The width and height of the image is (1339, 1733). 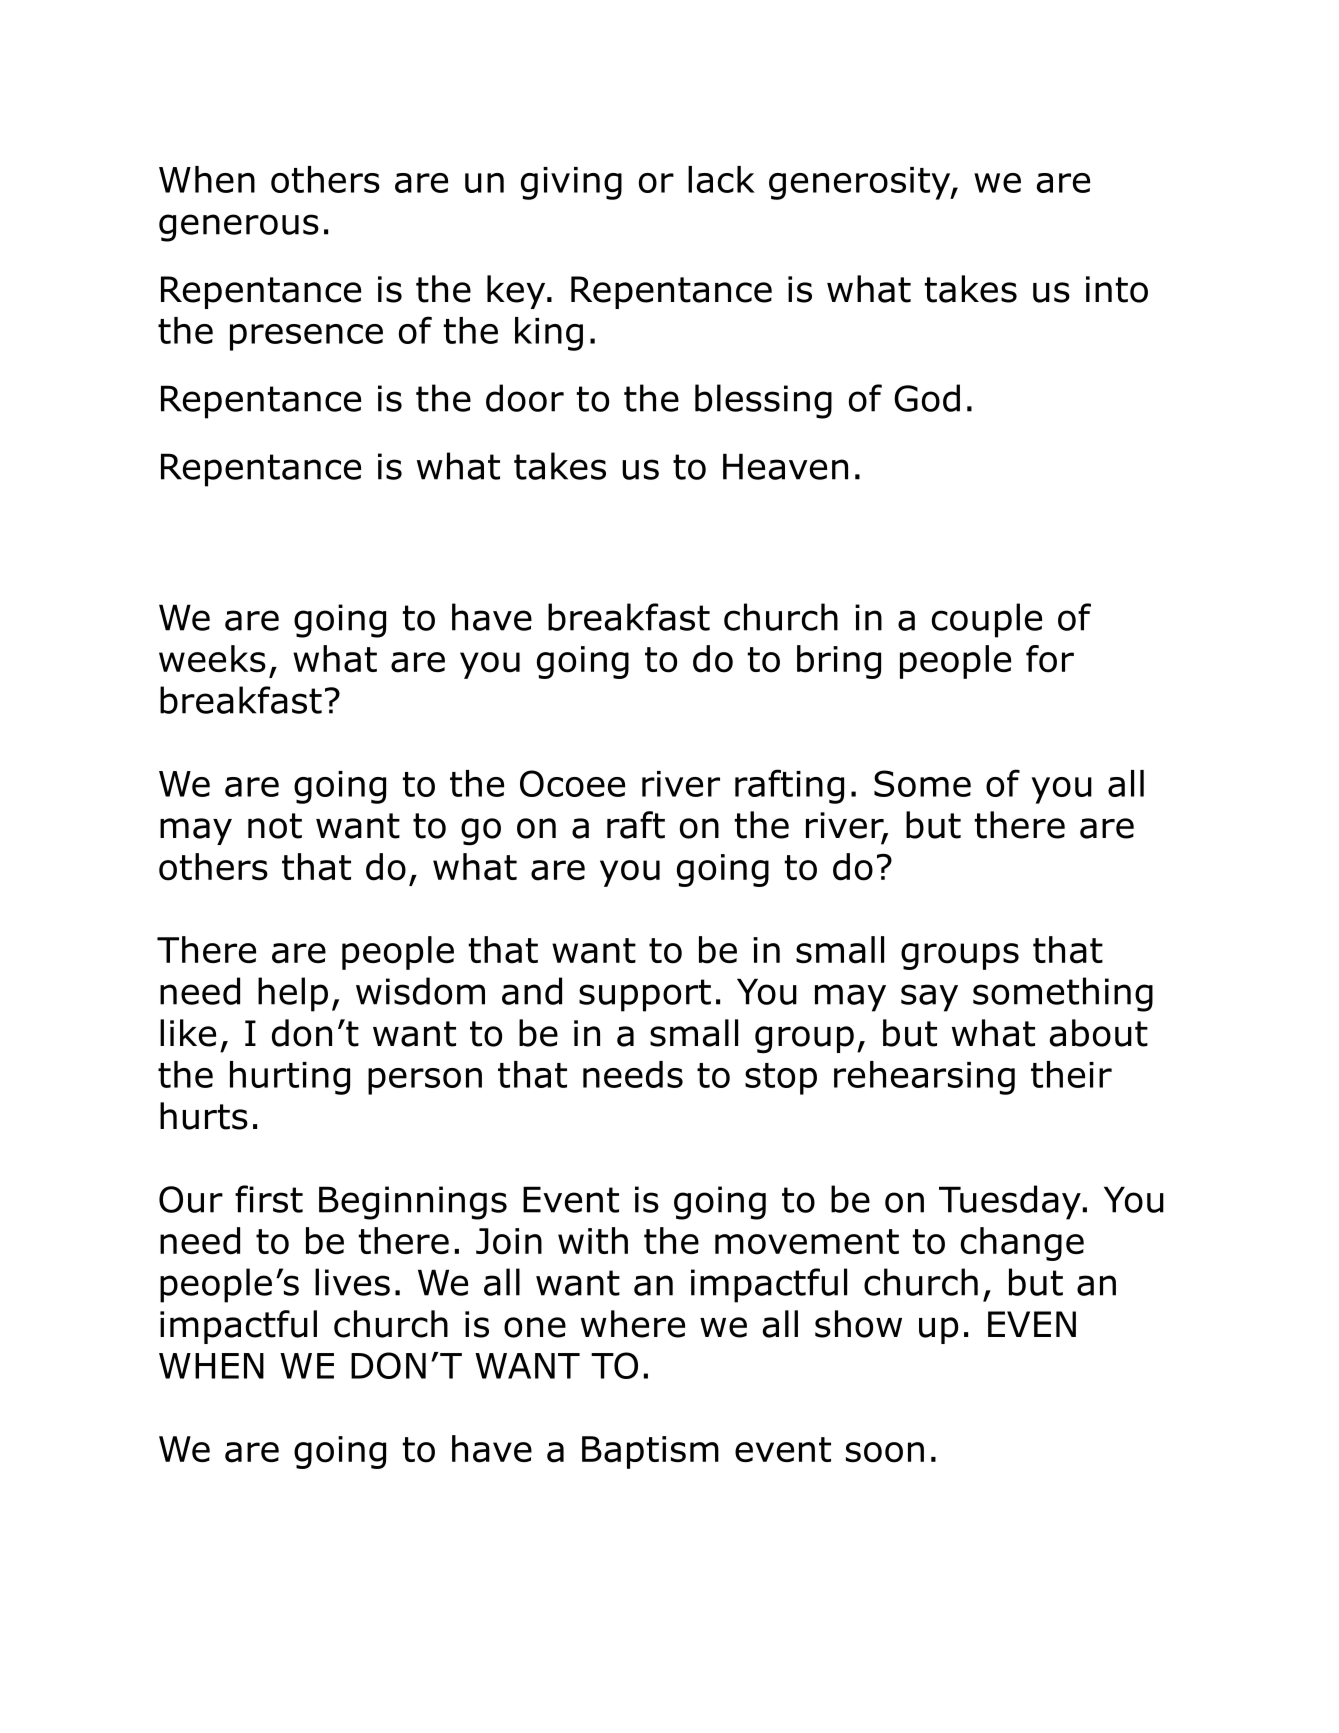 I want to click on into, so click(x=1117, y=289).
